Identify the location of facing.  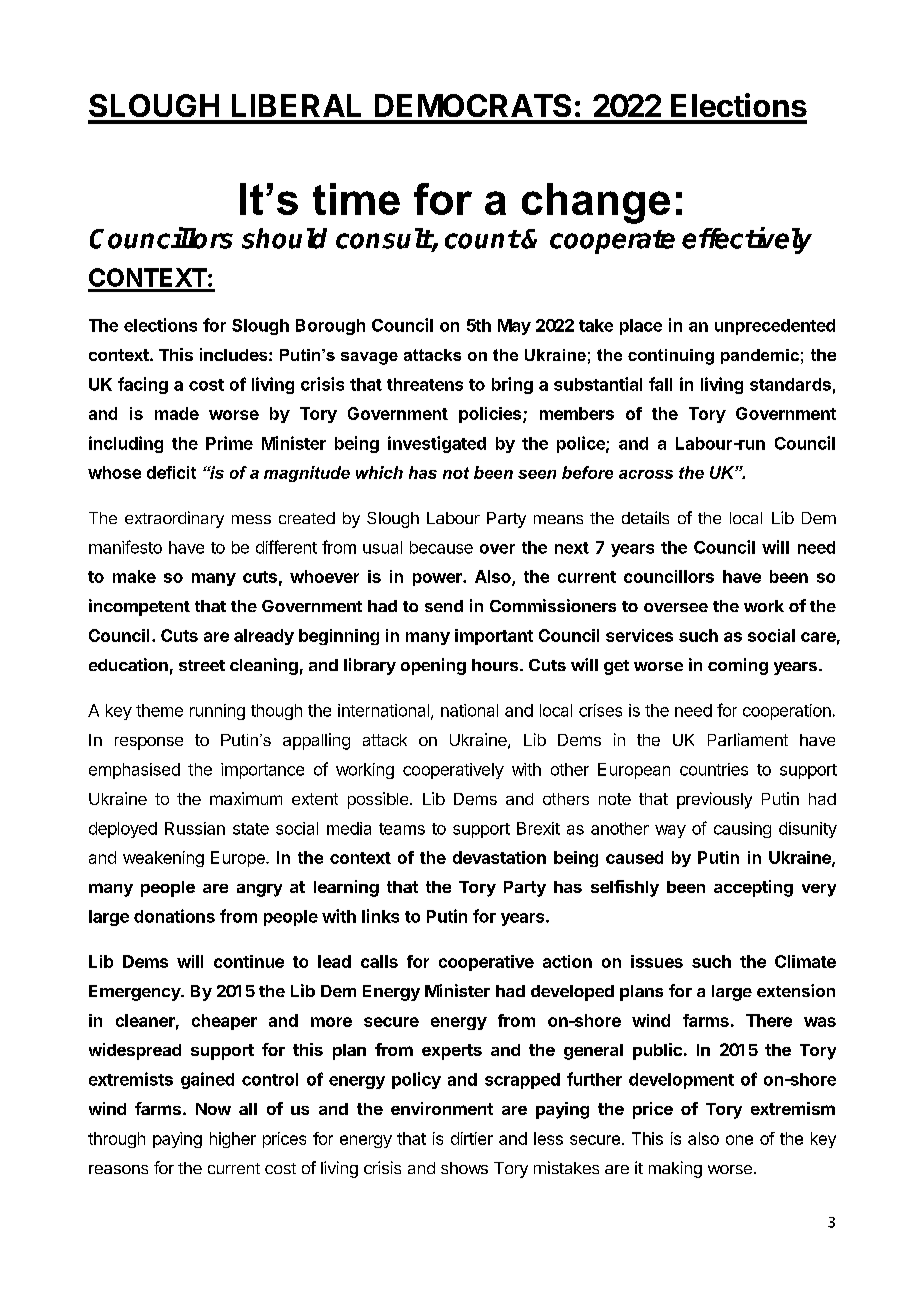
(143, 385).
